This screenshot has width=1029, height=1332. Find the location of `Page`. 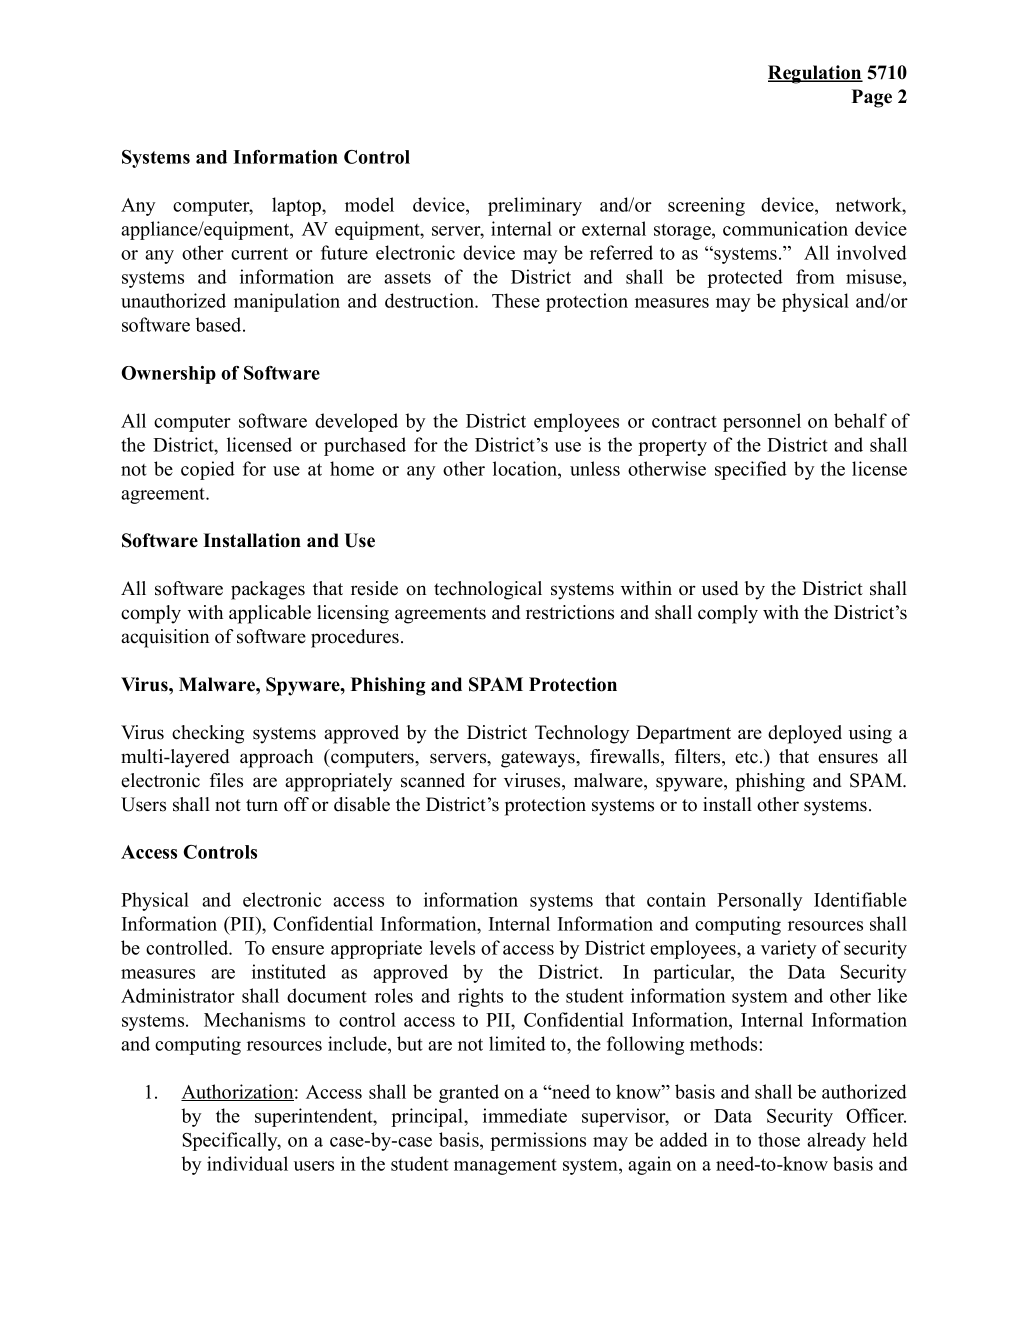

Page is located at coordinates (872, 98).
